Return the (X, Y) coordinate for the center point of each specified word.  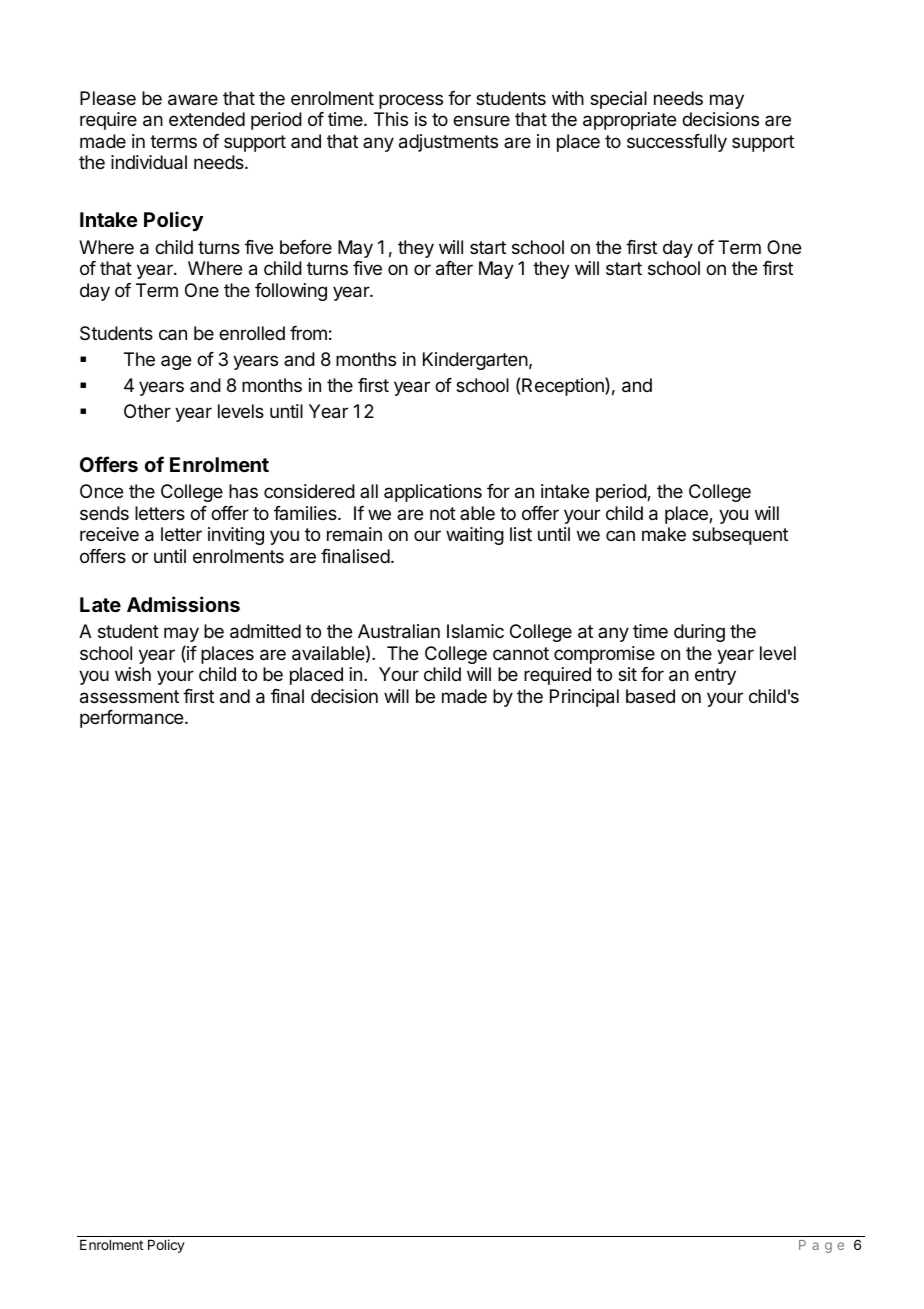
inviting (236, 536)
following (291, 292)
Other (147, 411)
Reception (564, 386)
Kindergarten (475, 361)
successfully (677, 143)
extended (207, 119)
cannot (521, 653)
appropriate (629, 121)
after (454, 268)
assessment (129, 697)
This (391, 119)
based (650, 696)
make (664, 534)
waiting (475, 536)
